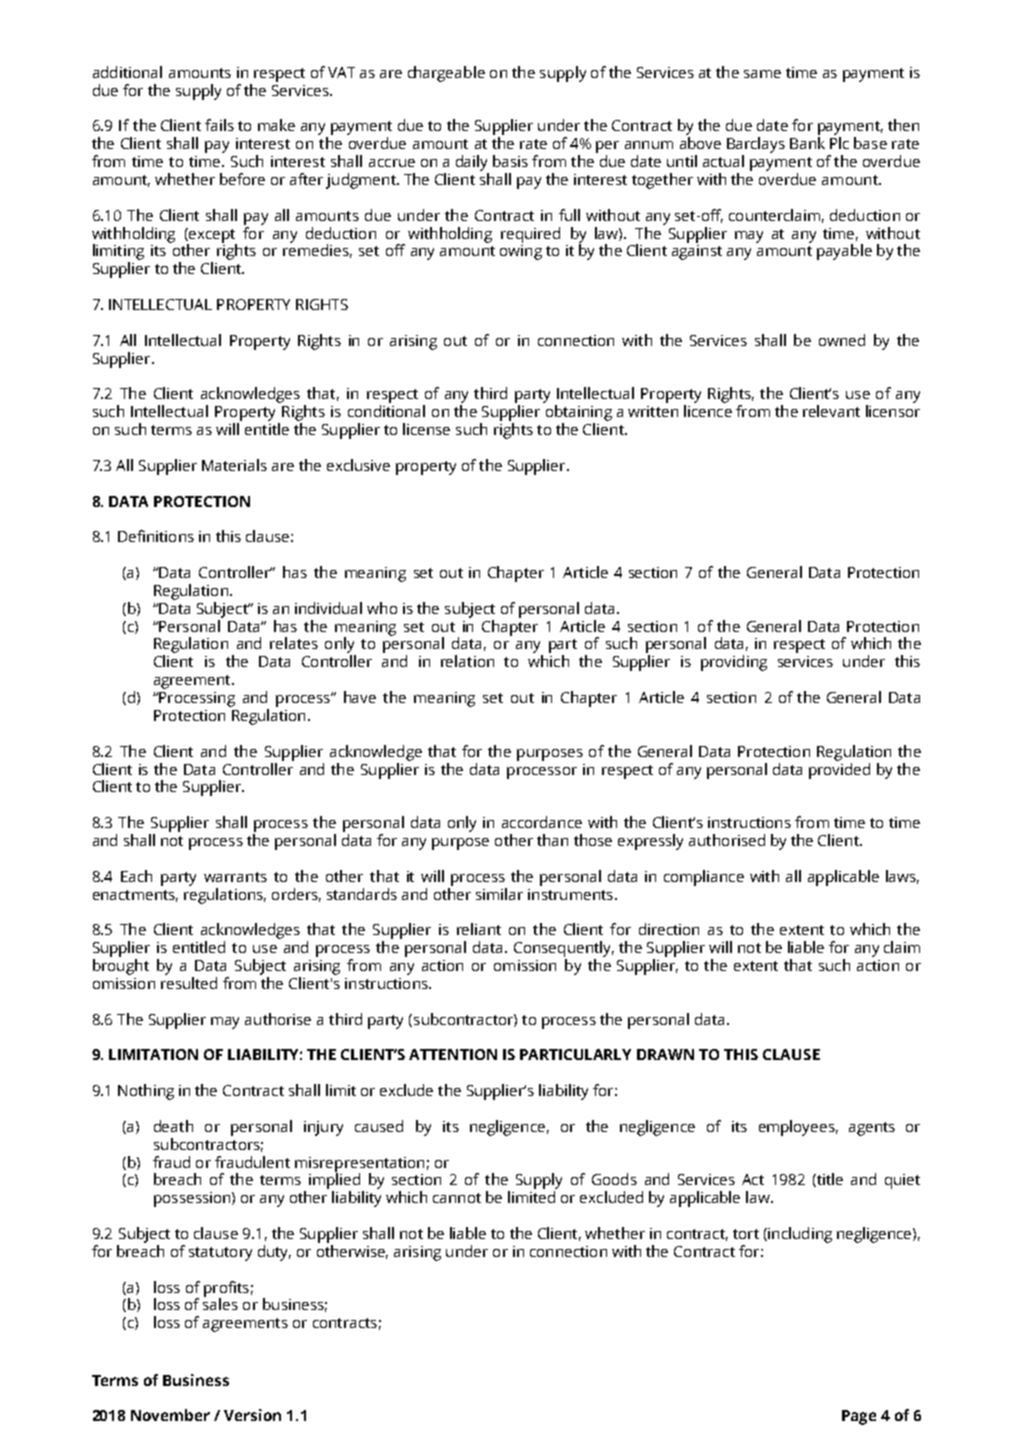  Describe the element at coordinates (252, 1415) in the screenshot. I see `Version` at that location.
